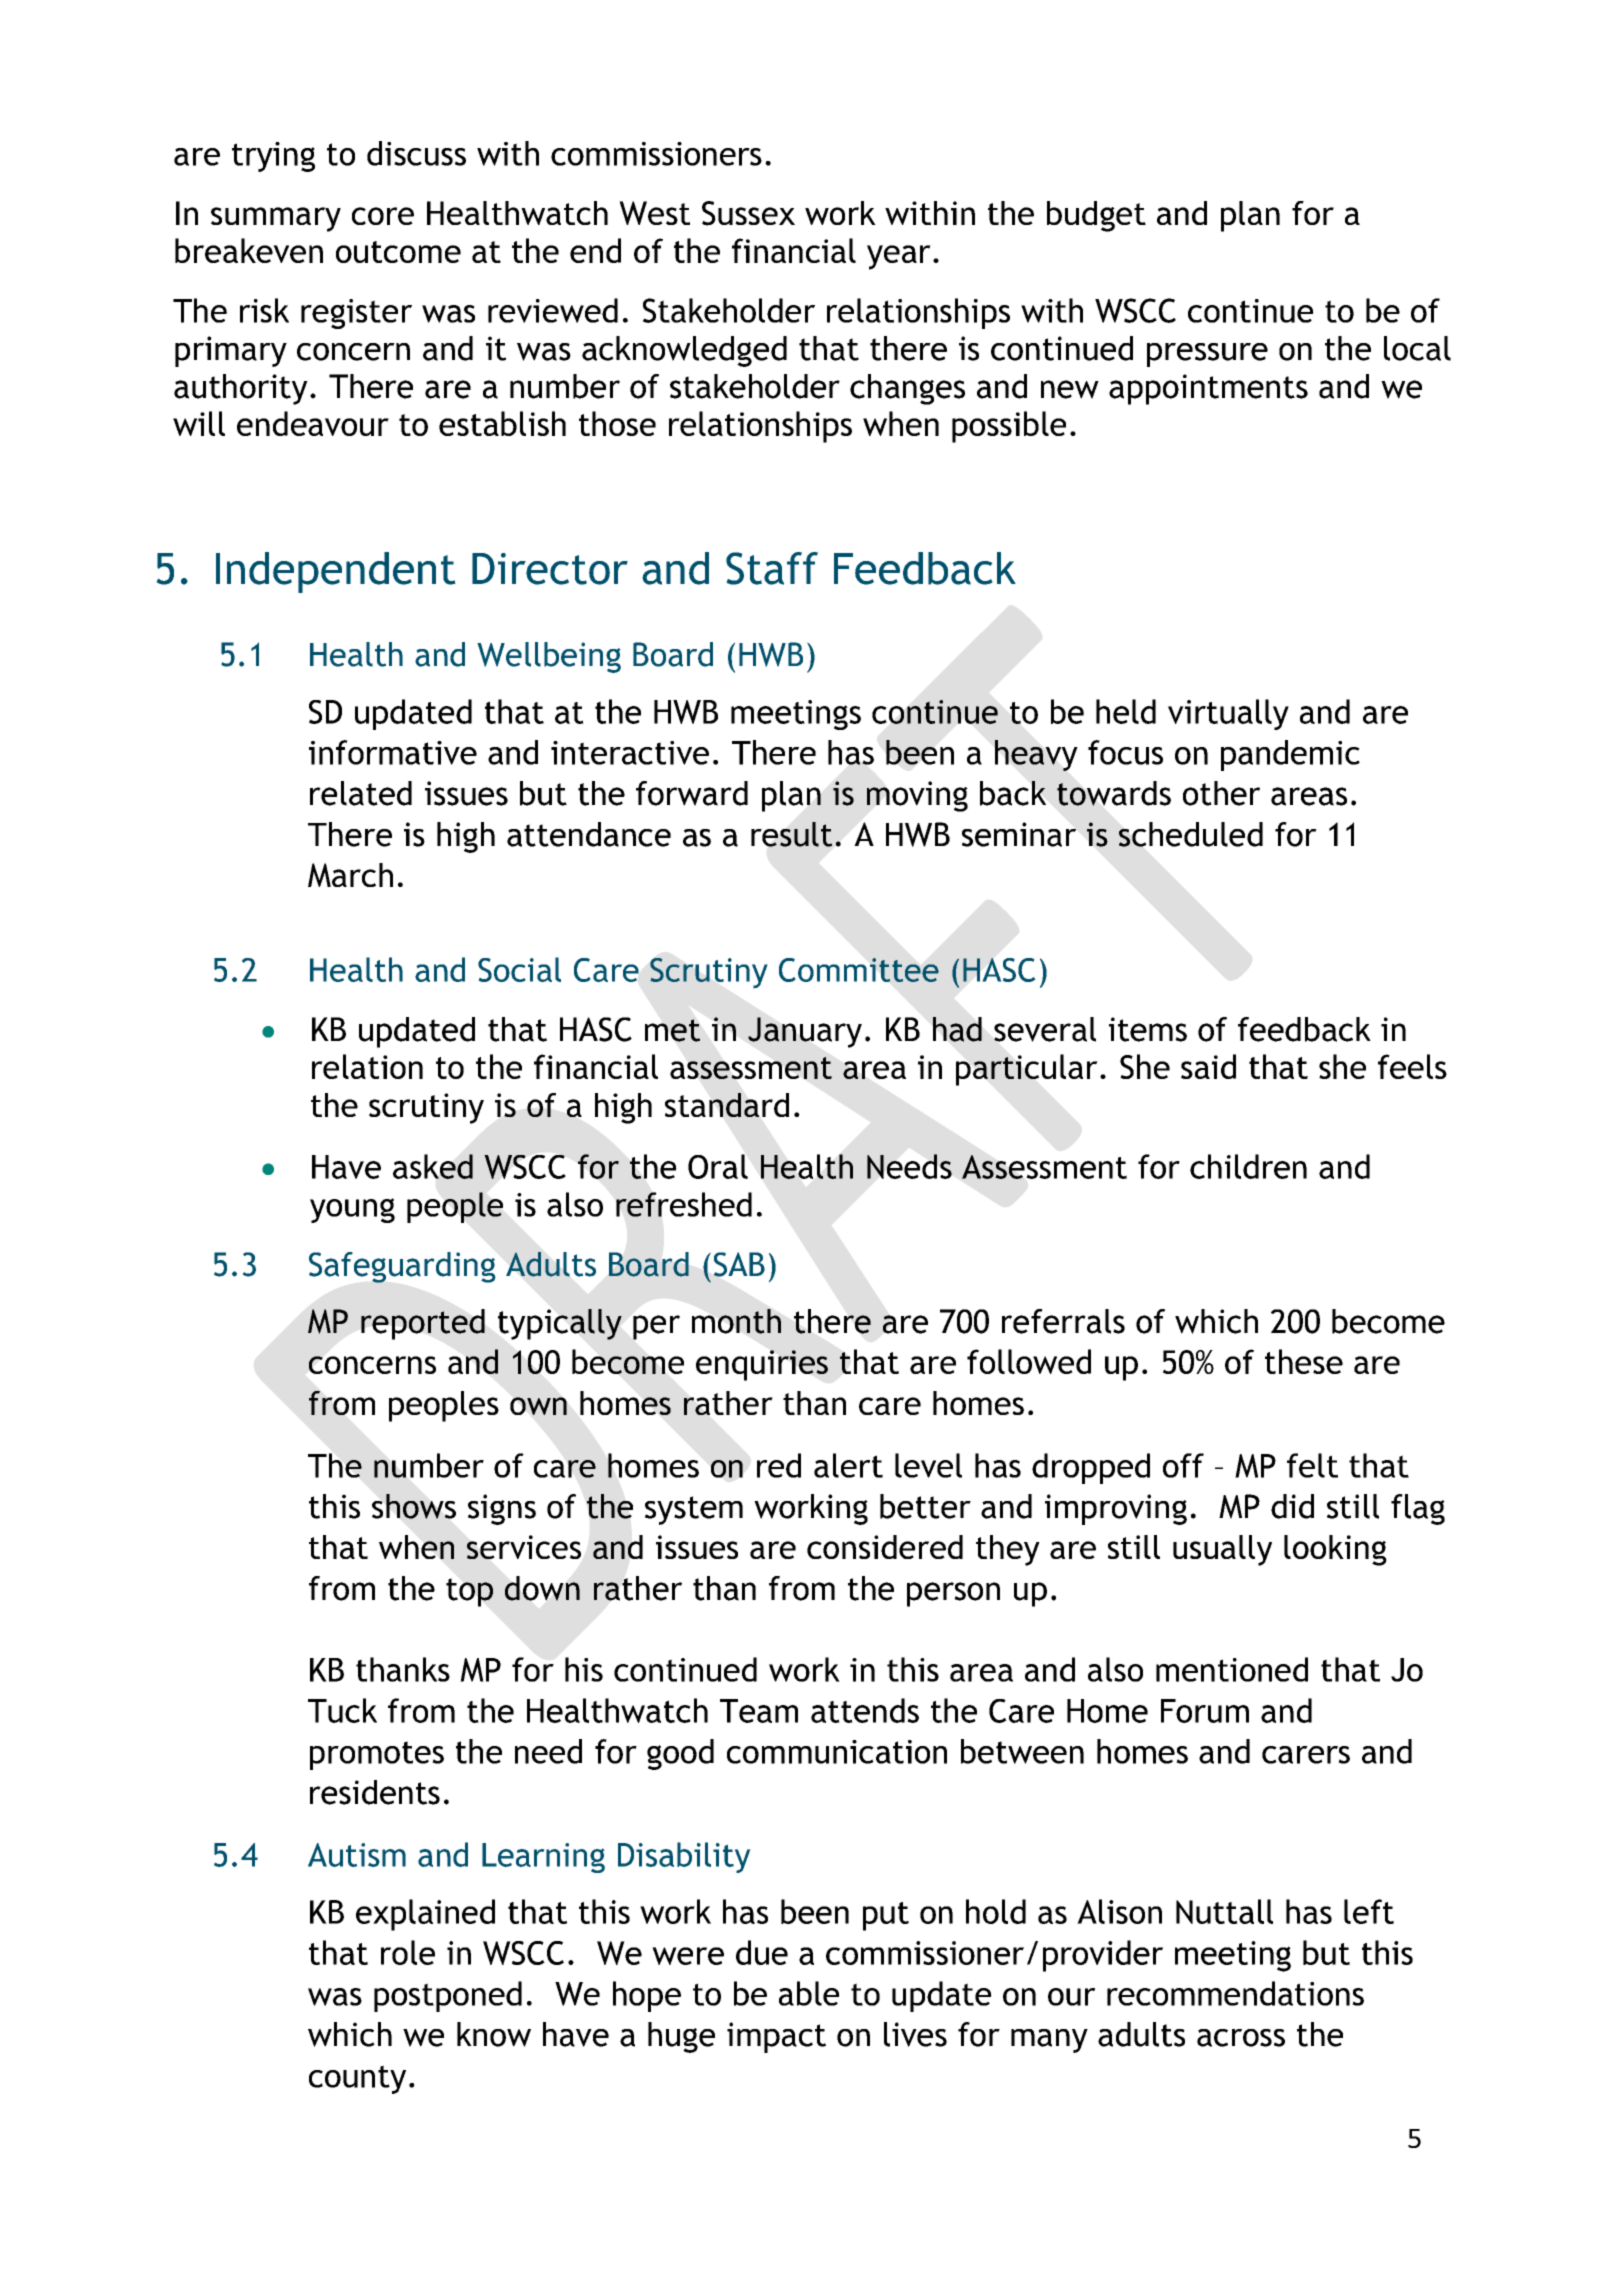 This screenshot has height=2287, width=1618. Describe the element at coordinates (383, 216) in the screenshot. I see `core` at that location.
